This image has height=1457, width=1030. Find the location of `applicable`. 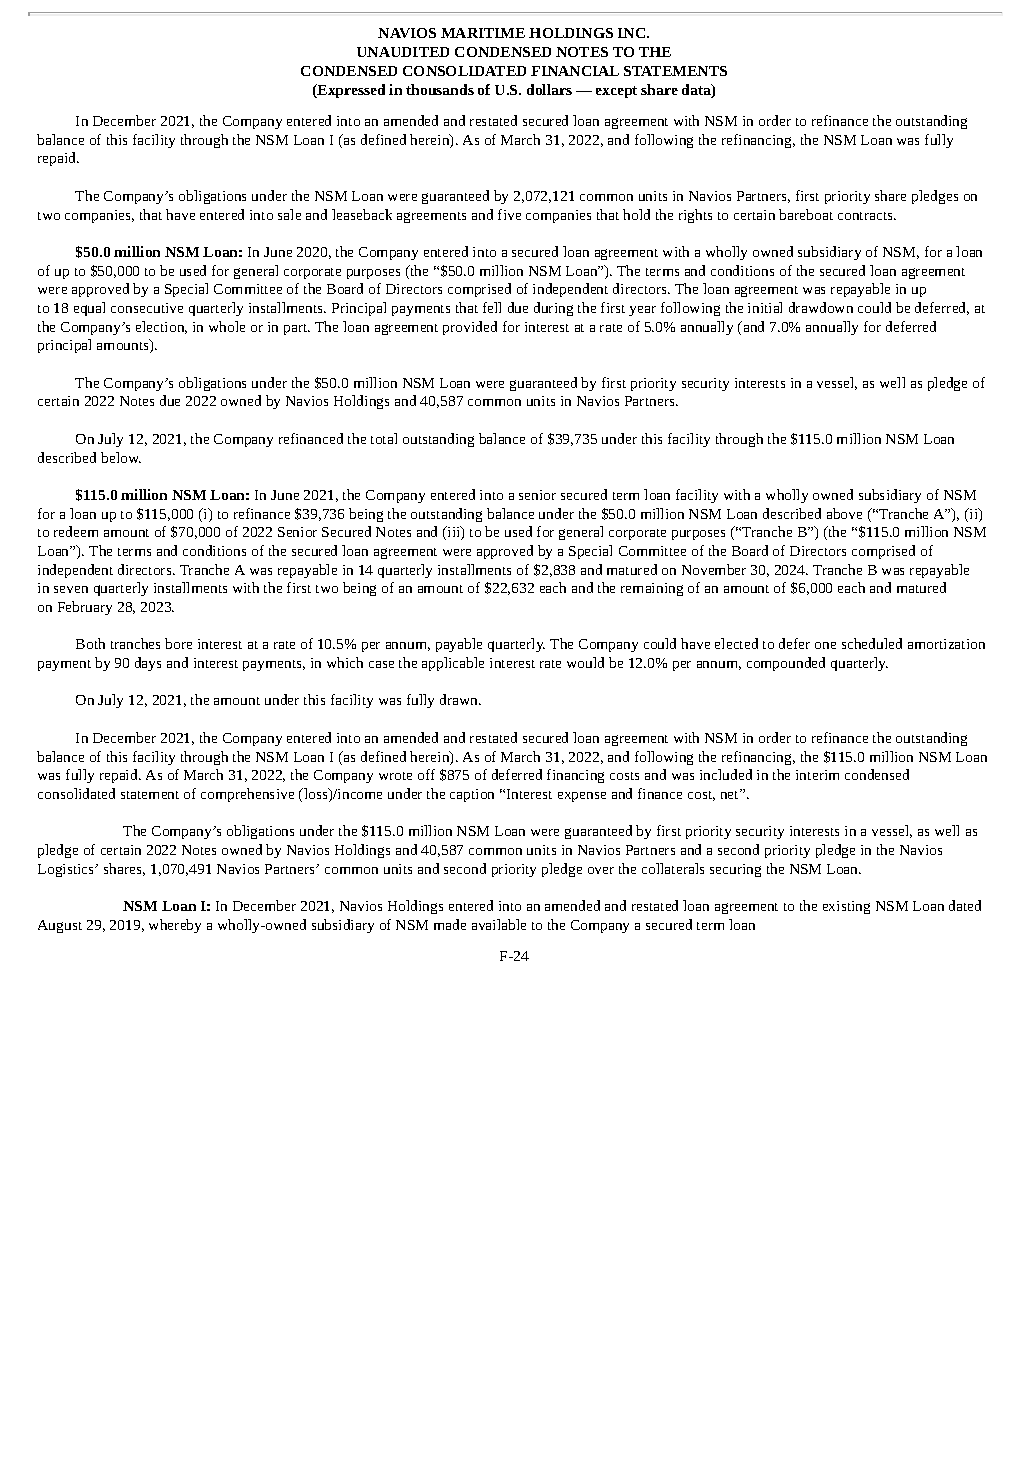

applicable is located at coordinates (453, 664).
